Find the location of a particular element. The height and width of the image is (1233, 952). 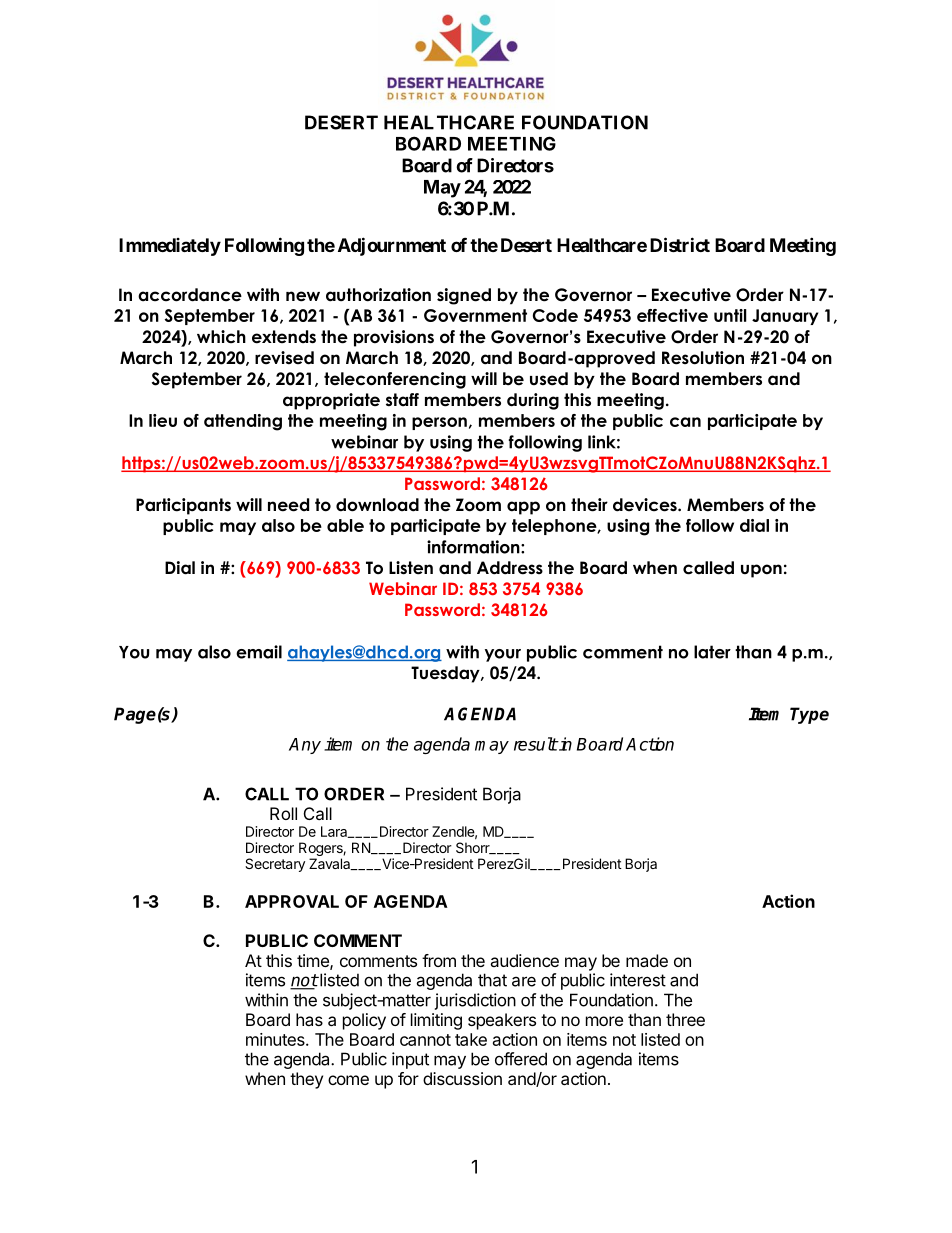

email is located at coordinates (259, 652).
